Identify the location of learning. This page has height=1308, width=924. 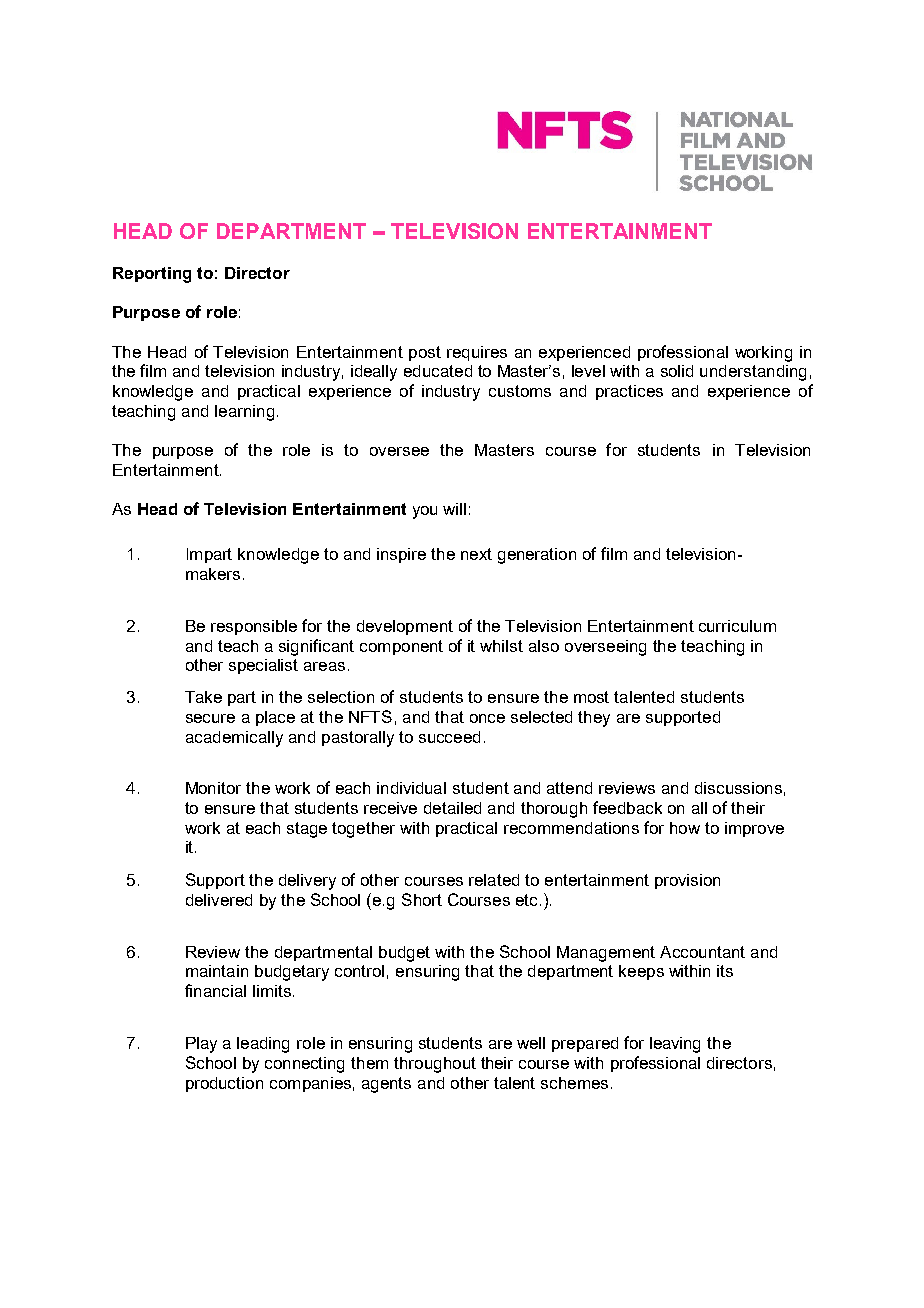
(244, 413).
